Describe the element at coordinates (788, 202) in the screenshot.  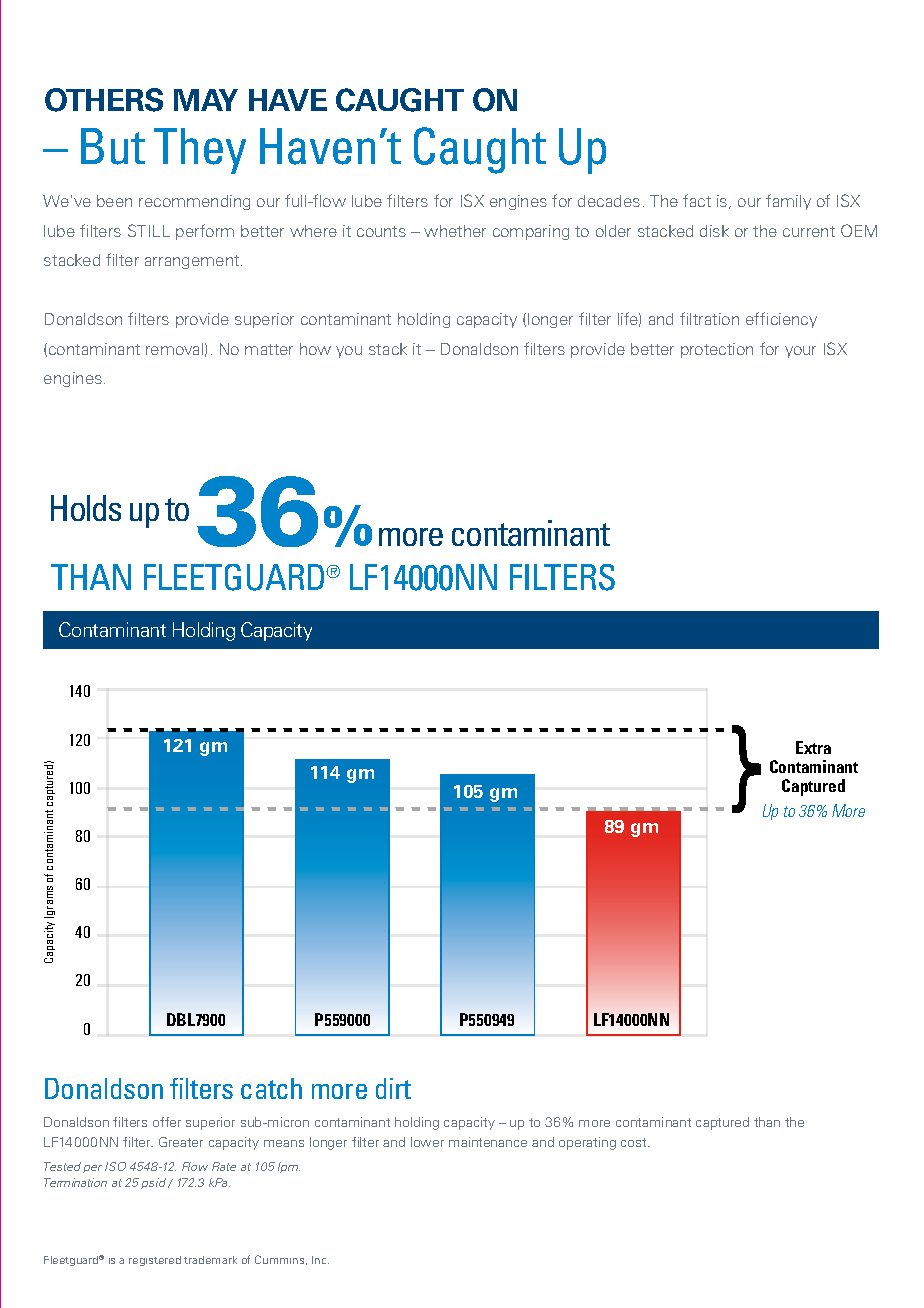
I see `family` at that location.
